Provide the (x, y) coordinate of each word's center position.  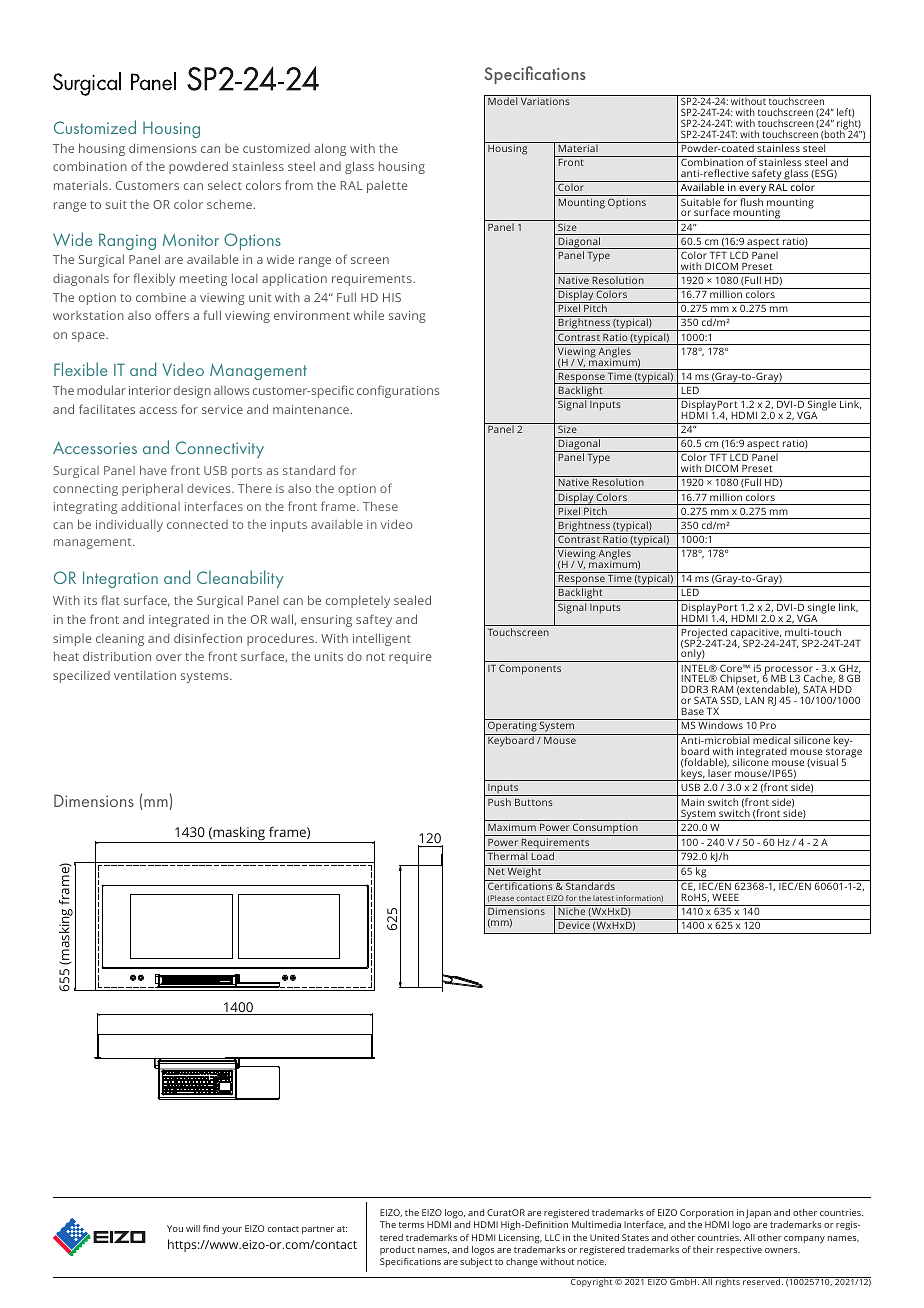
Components (530, 669)
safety (767, 175)
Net (496, 871)
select (225, 185)
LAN (754, 700)
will (193, 1228)
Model (502, 101)
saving (407, 317)
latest (603, 898)
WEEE (725, 897)
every (752, 190)
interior (150, 390)
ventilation (145, 675)
